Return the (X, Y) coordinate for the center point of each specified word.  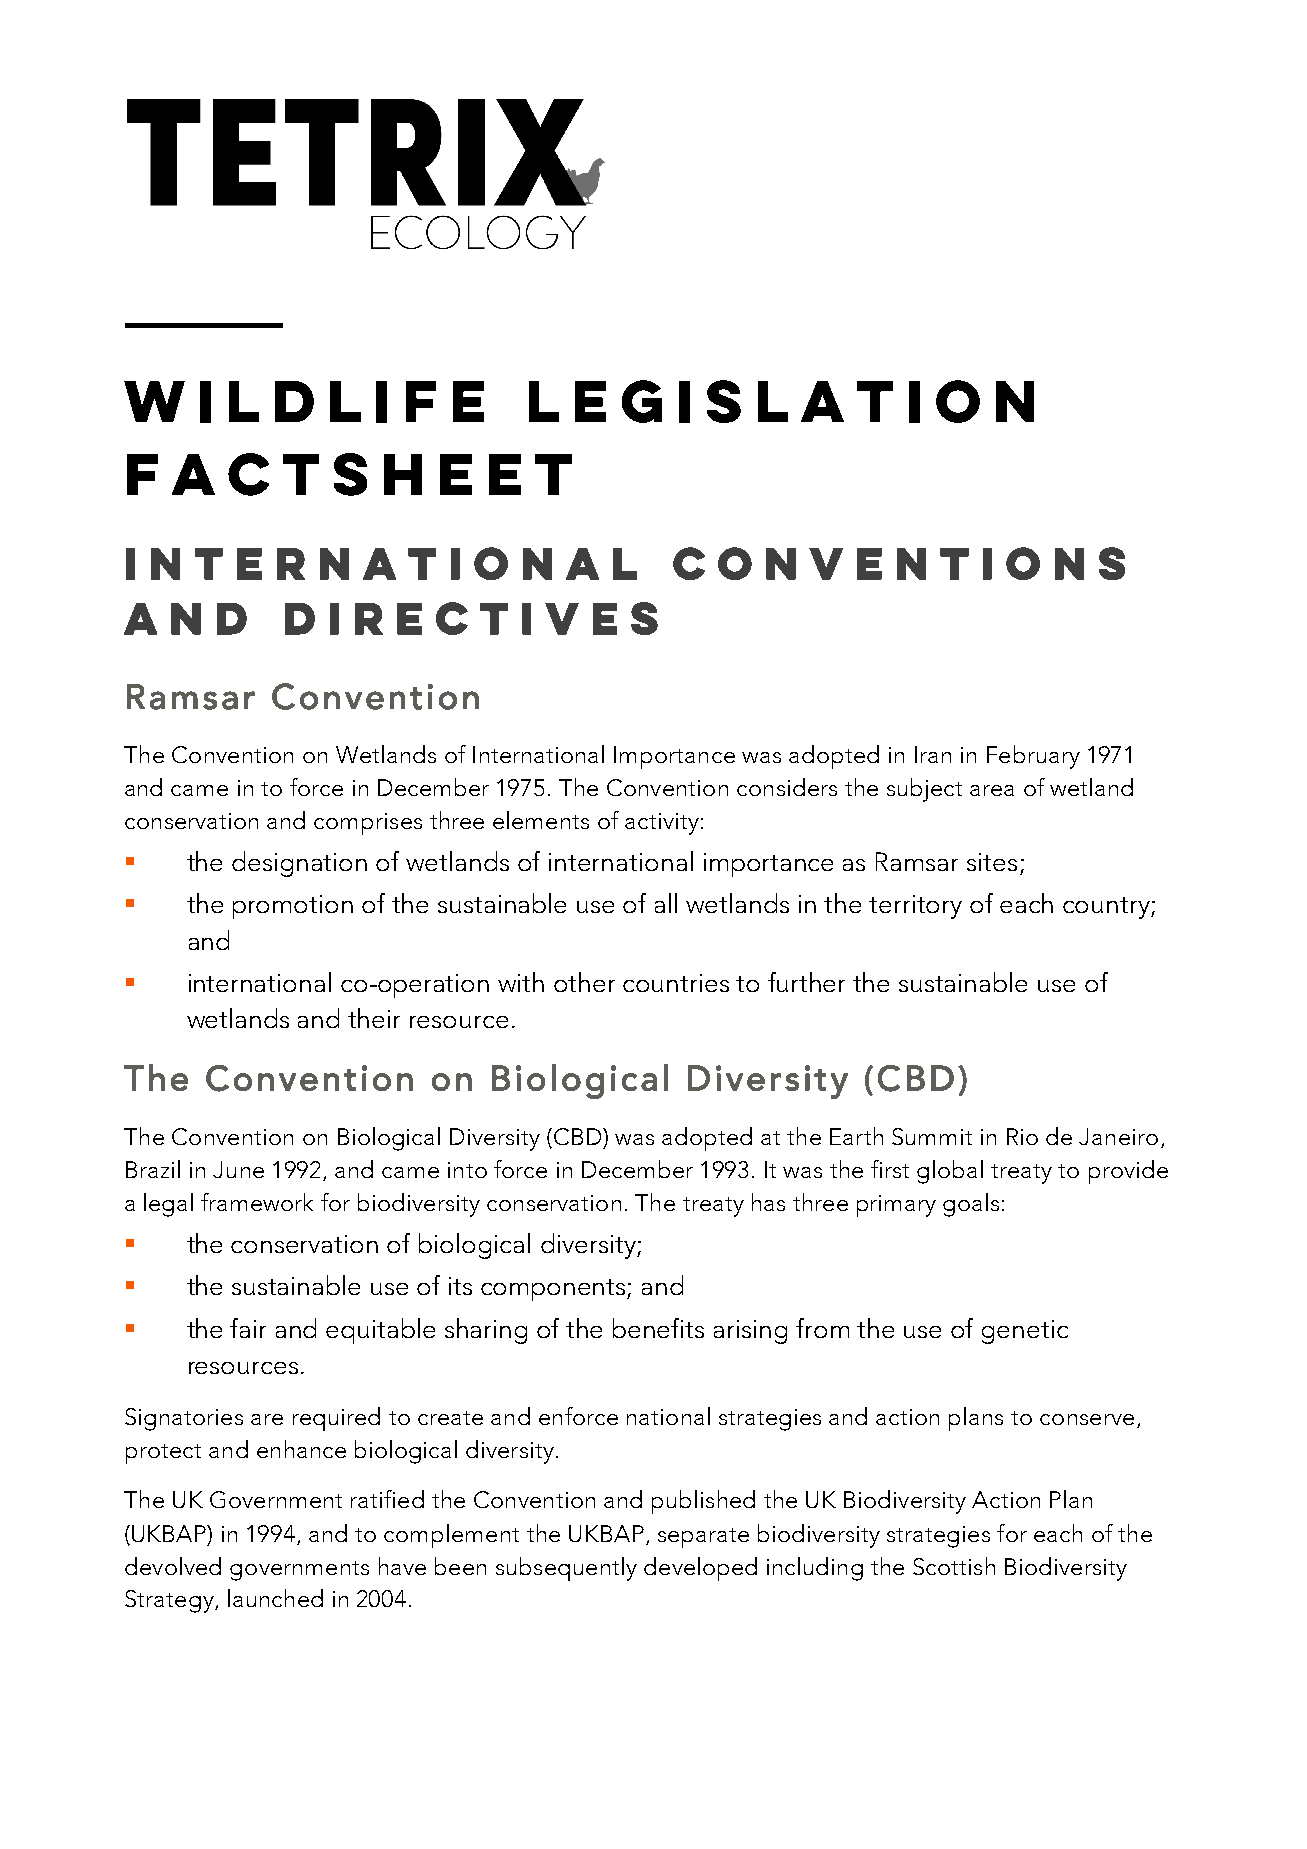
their (374, 1018)
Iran (933, 754)
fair (248, 1328)
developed (700, 1569)
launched (275, 1598)
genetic (1025, 1332)
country (1107, 908)
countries (676, 983)
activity (662, 824)
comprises (368, 824)
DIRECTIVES (471, 618)
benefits (658, 1328)
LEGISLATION (781, 401)
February (1033, 757)
